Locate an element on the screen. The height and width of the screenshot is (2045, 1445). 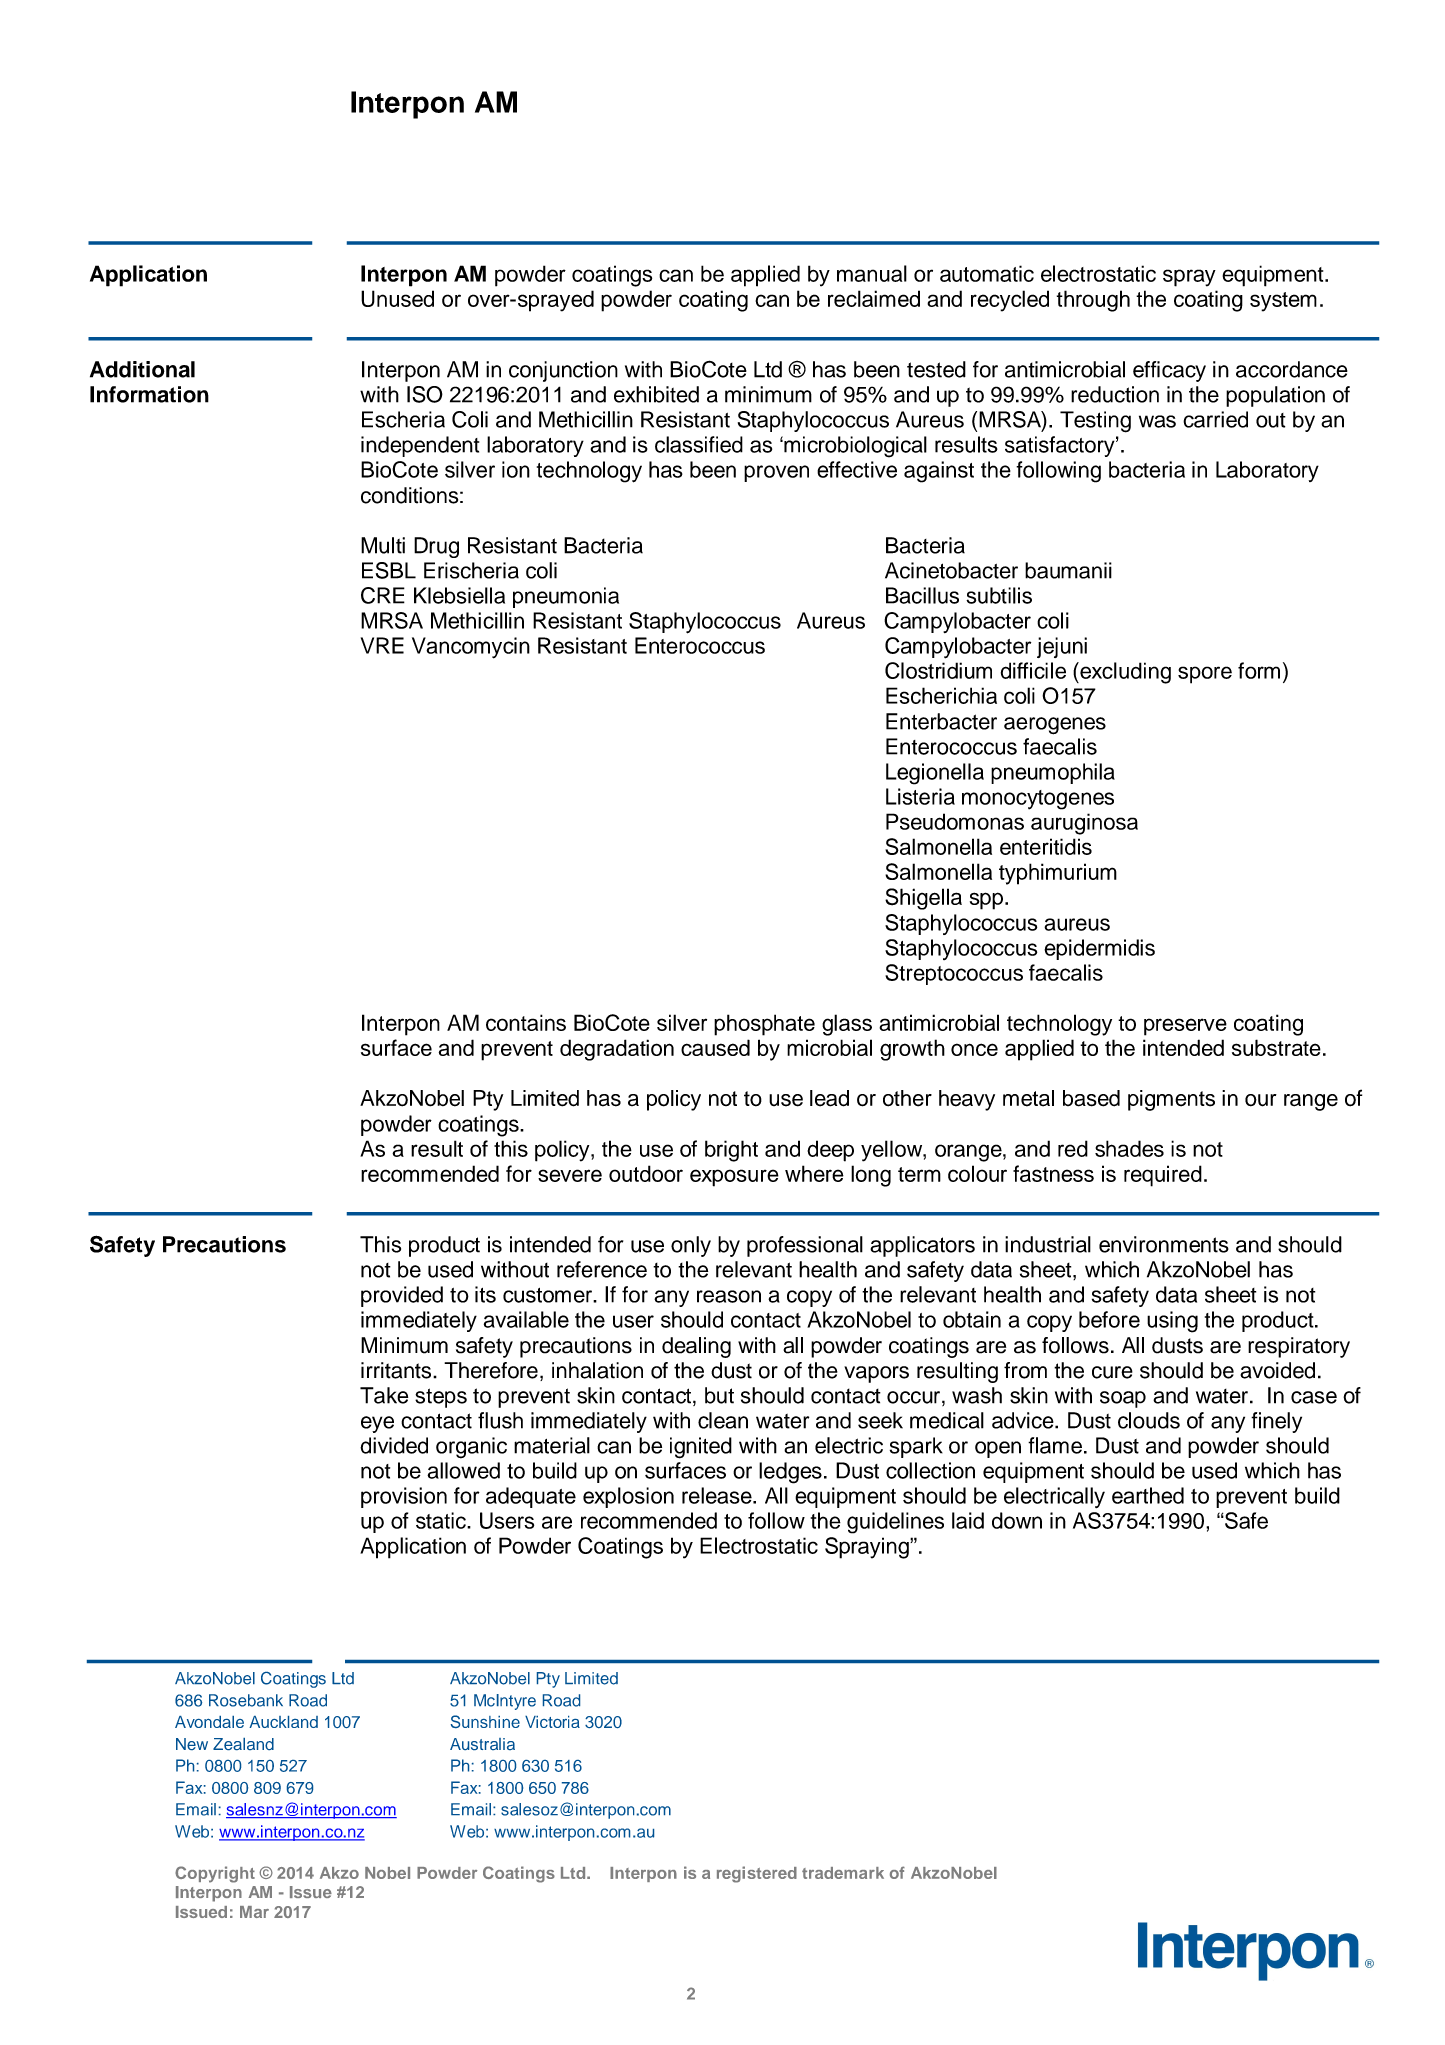
Escherichia is located at coordinates (941, 695).
